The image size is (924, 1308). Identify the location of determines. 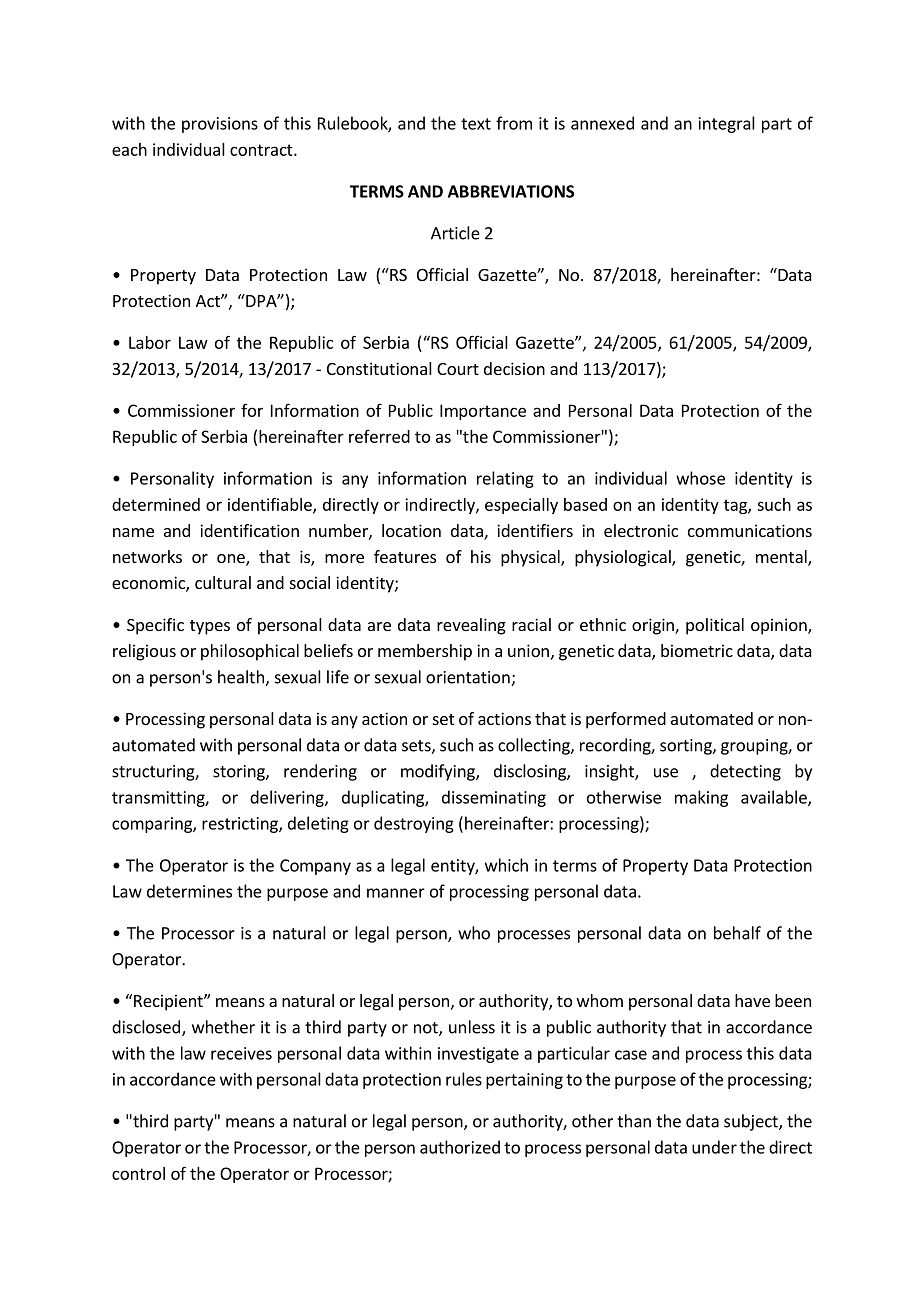
(189, 891).
